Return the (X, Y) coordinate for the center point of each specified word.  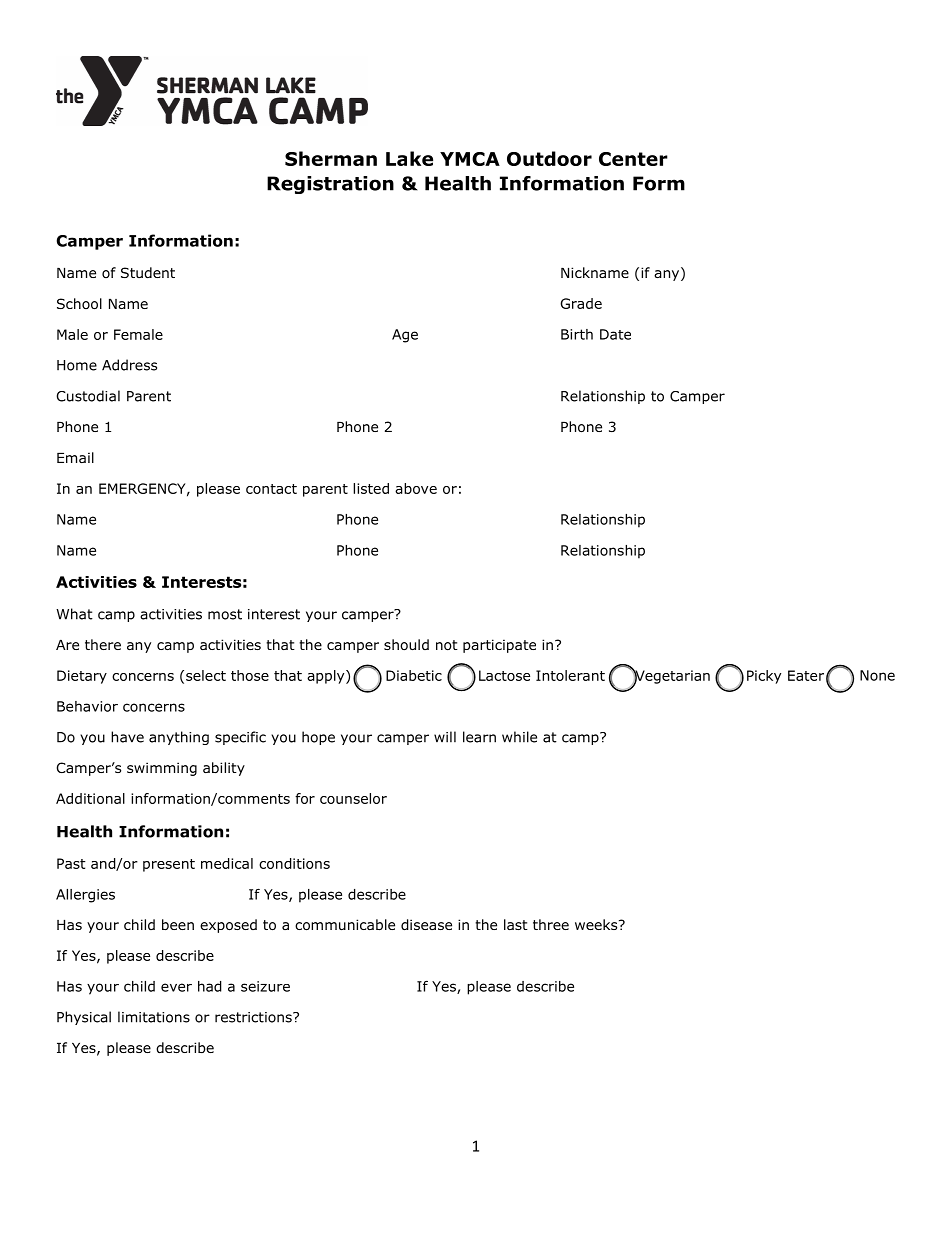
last (516, 924)
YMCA (470, 159)
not (447, 645)
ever (176, 987)
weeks (597, 924)
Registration (330, 185)
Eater (806, 675)
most (225, 614)
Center (633, 159)
